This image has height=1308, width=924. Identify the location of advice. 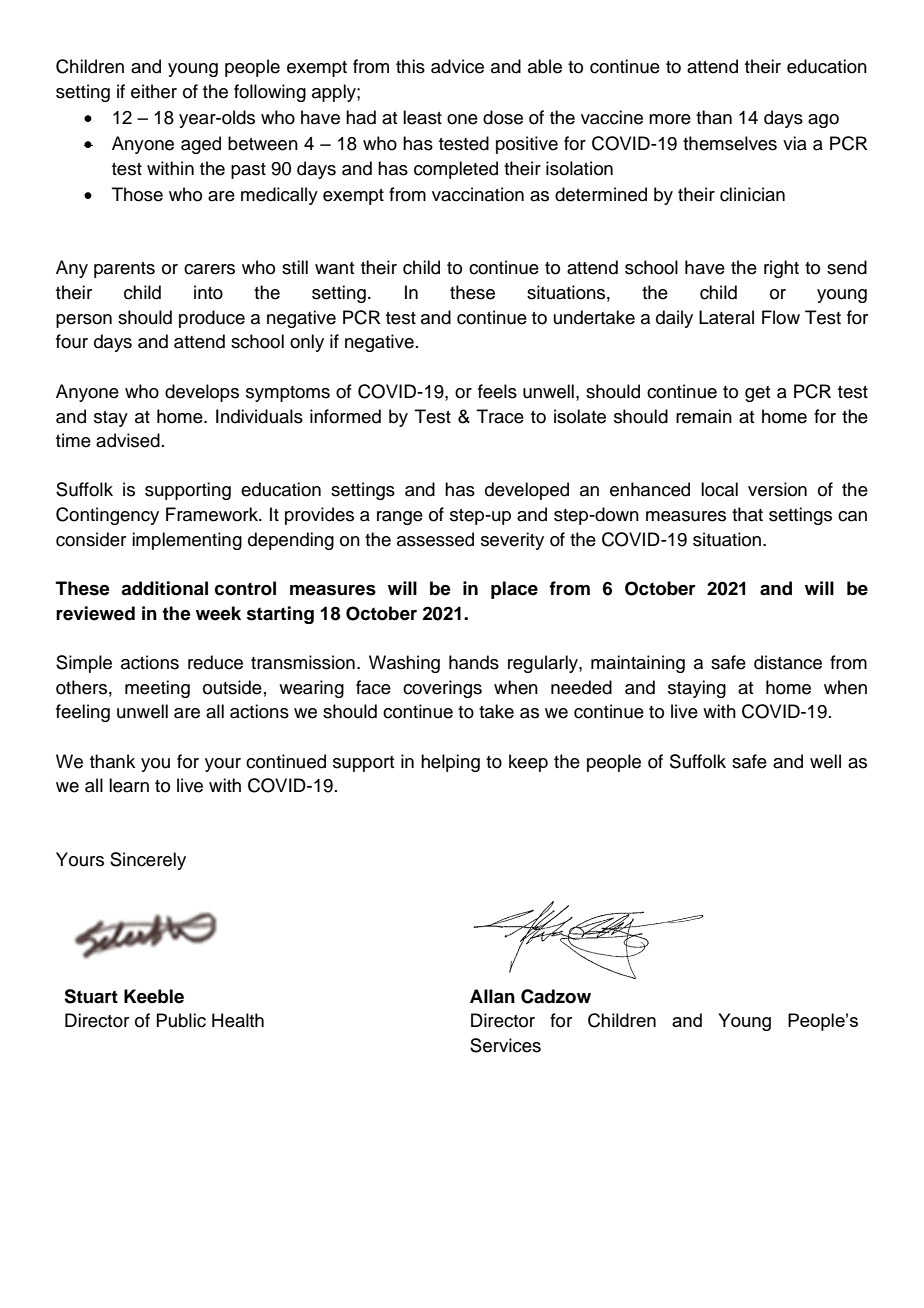
(457, 66).
